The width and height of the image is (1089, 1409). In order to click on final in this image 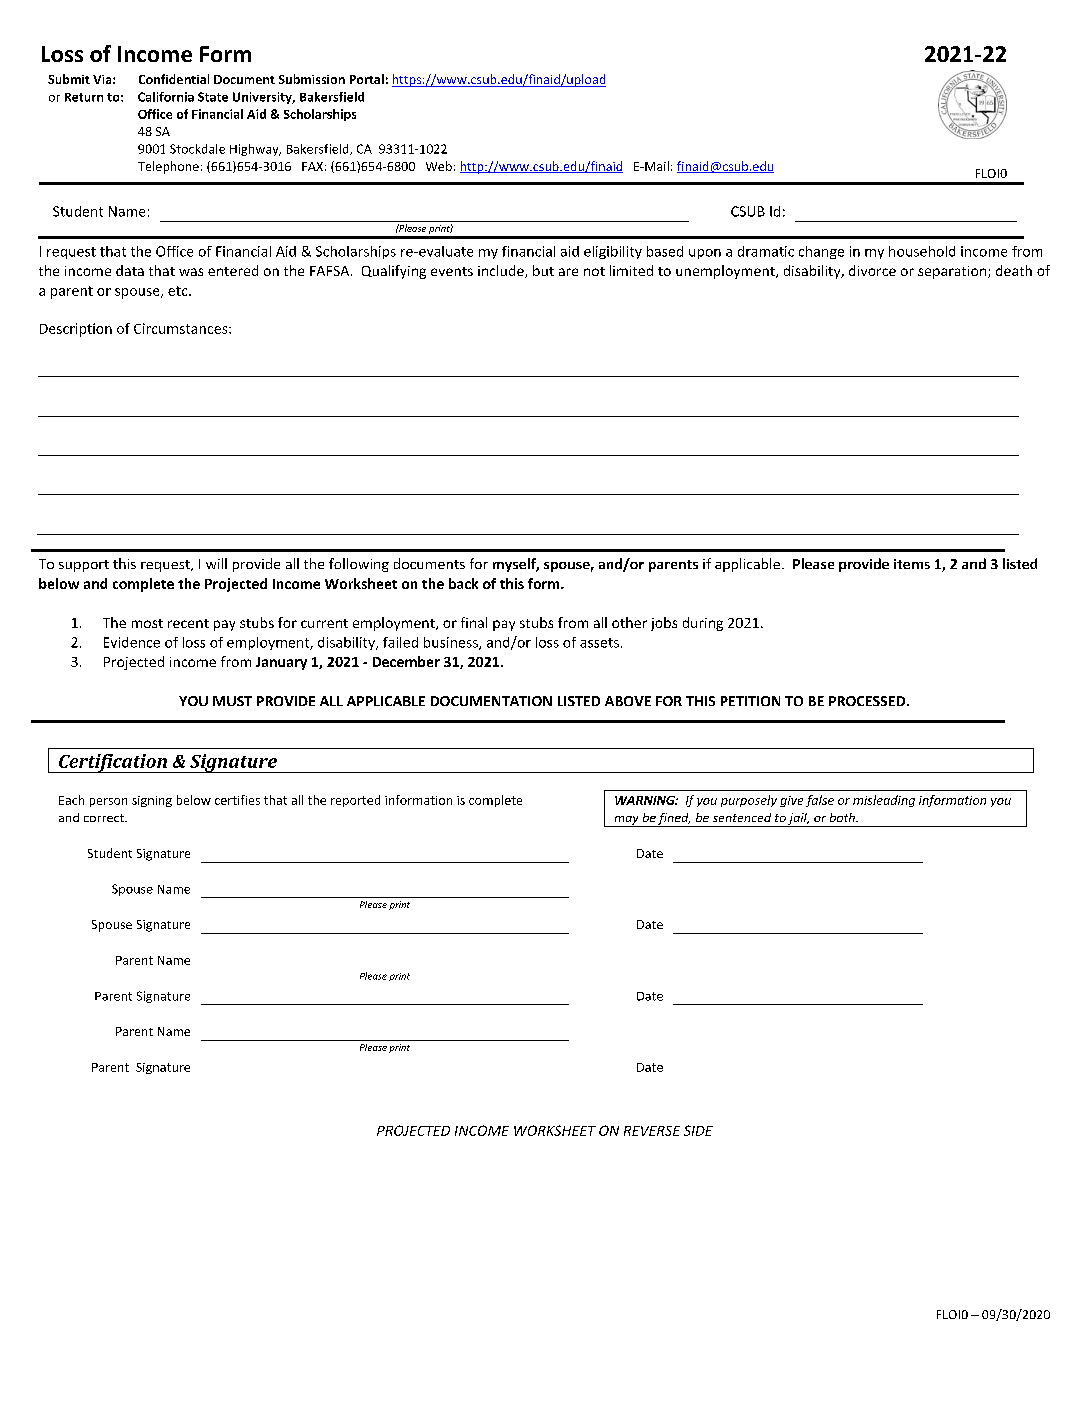, I will do `click(474, 622)`.
